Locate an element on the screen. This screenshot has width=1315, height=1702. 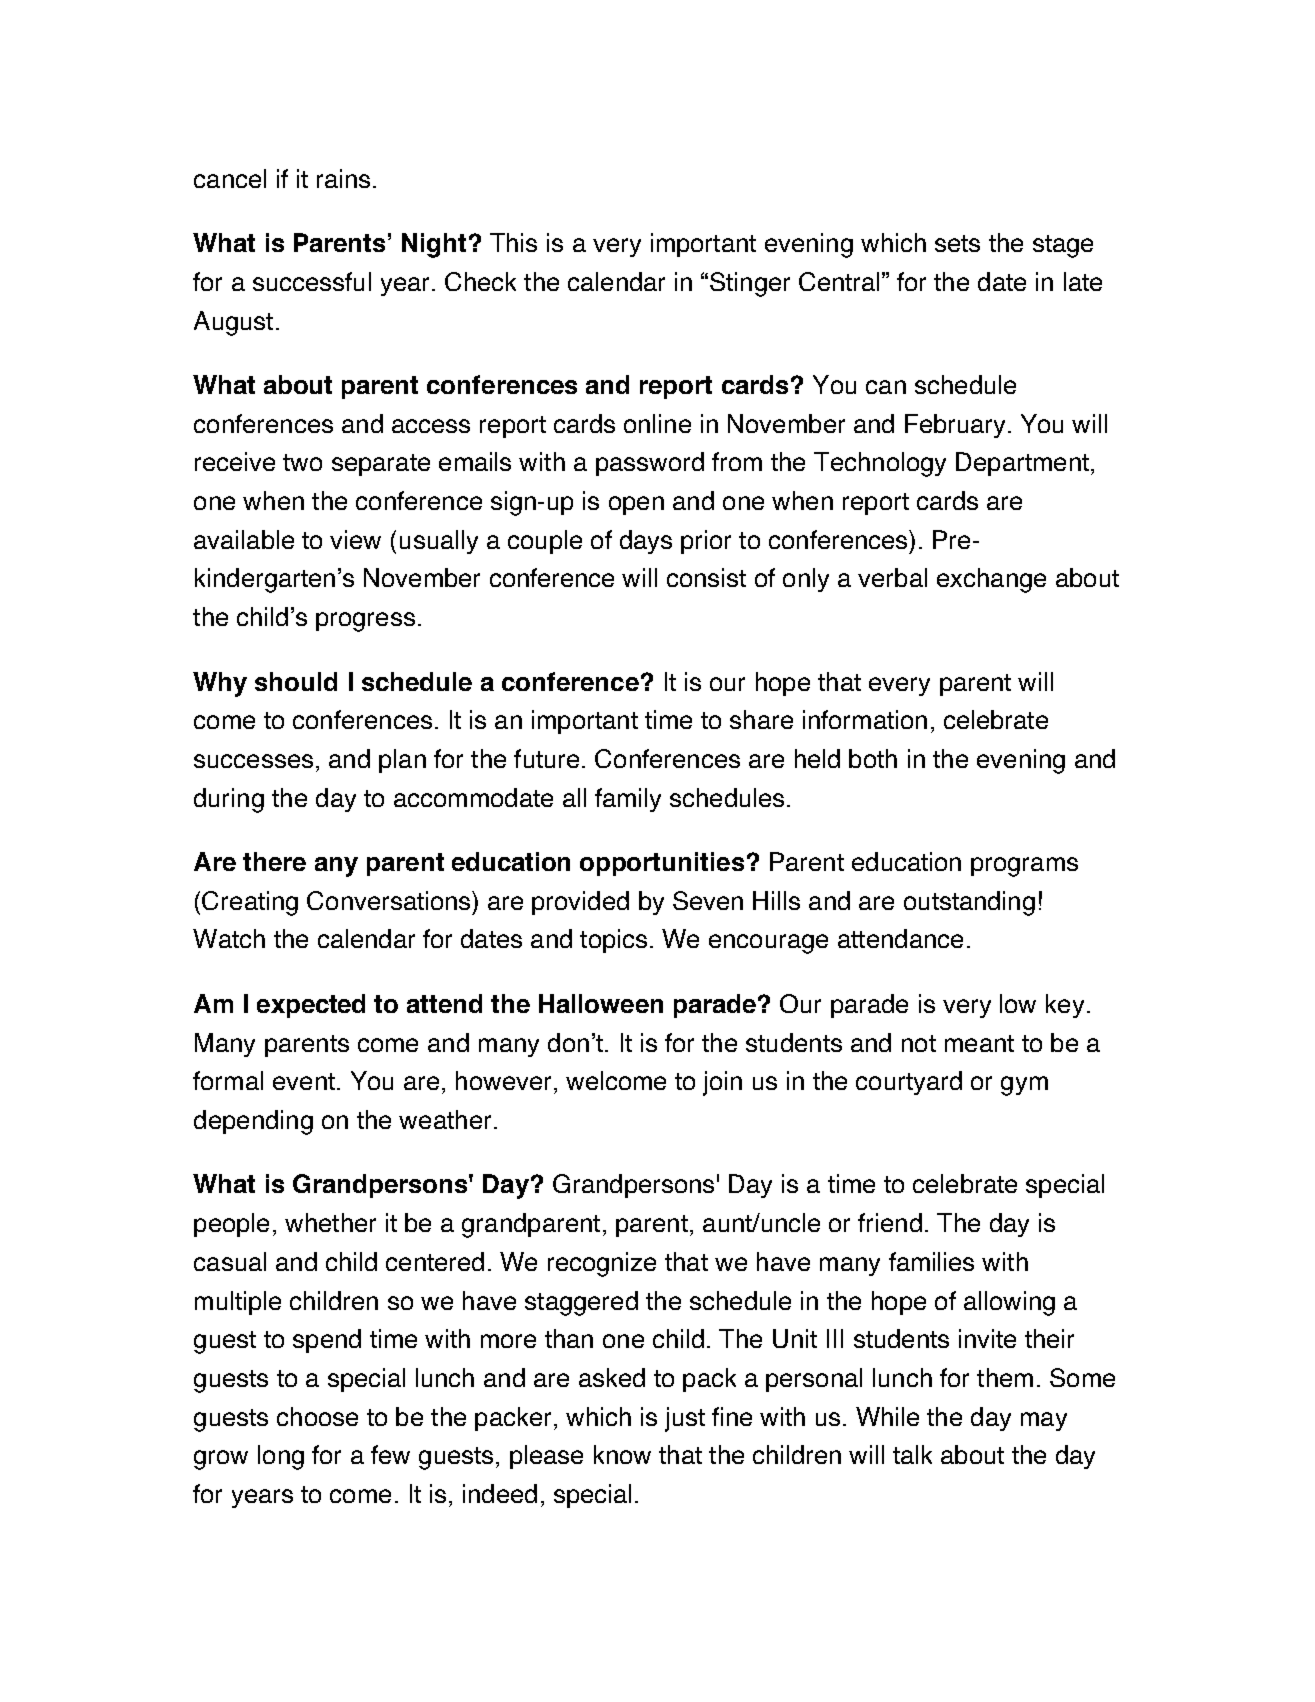
exchange is located at coordinates (991, 580).
